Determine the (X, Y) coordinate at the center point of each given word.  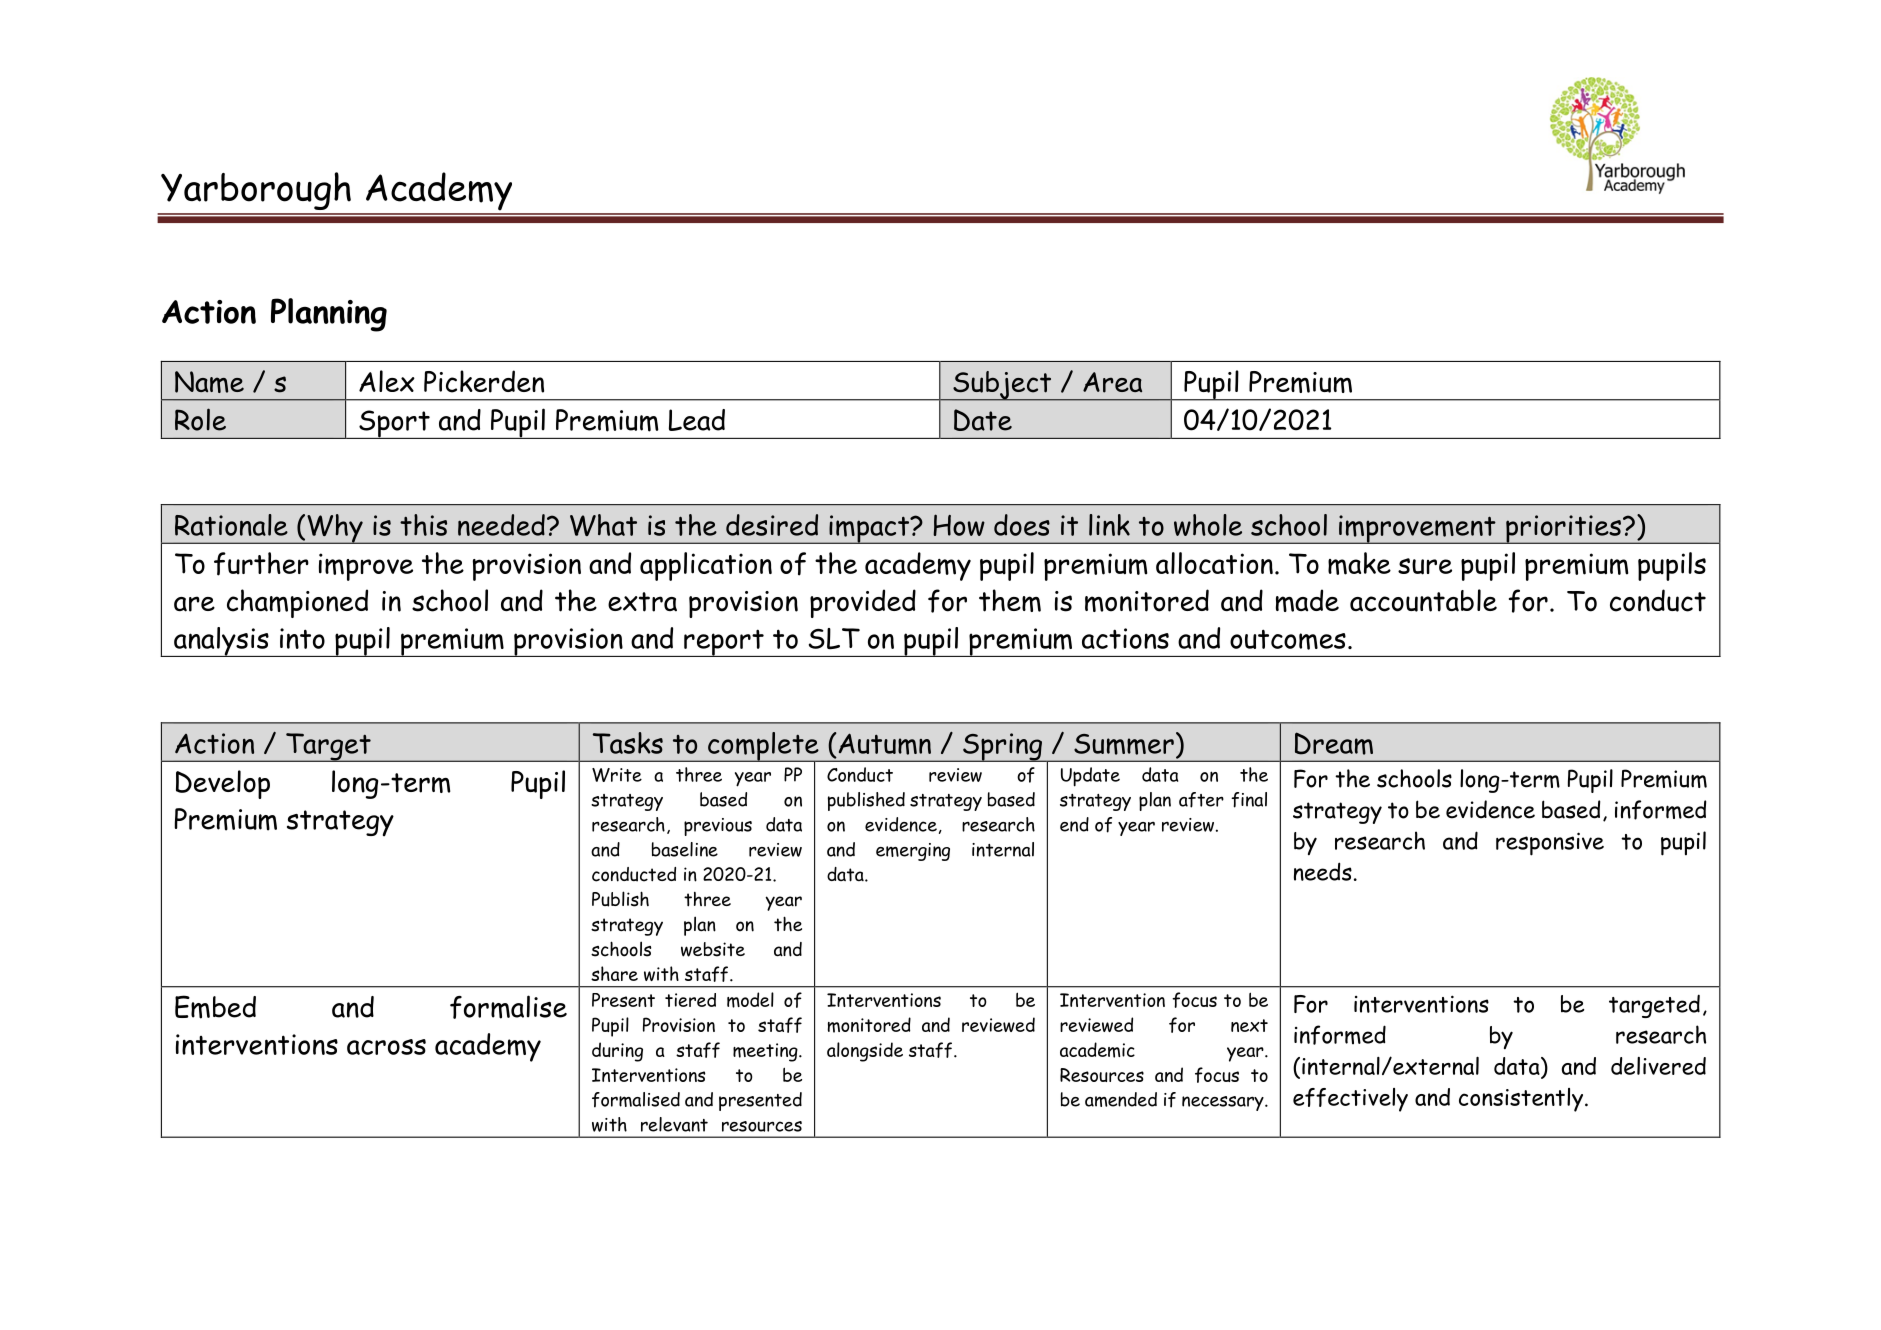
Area (1112, 382)
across (386, 1047)
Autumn (883, 744)
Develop (223, 784)
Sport (394, 424)
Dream (1334, 743)
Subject (1002, 386)
